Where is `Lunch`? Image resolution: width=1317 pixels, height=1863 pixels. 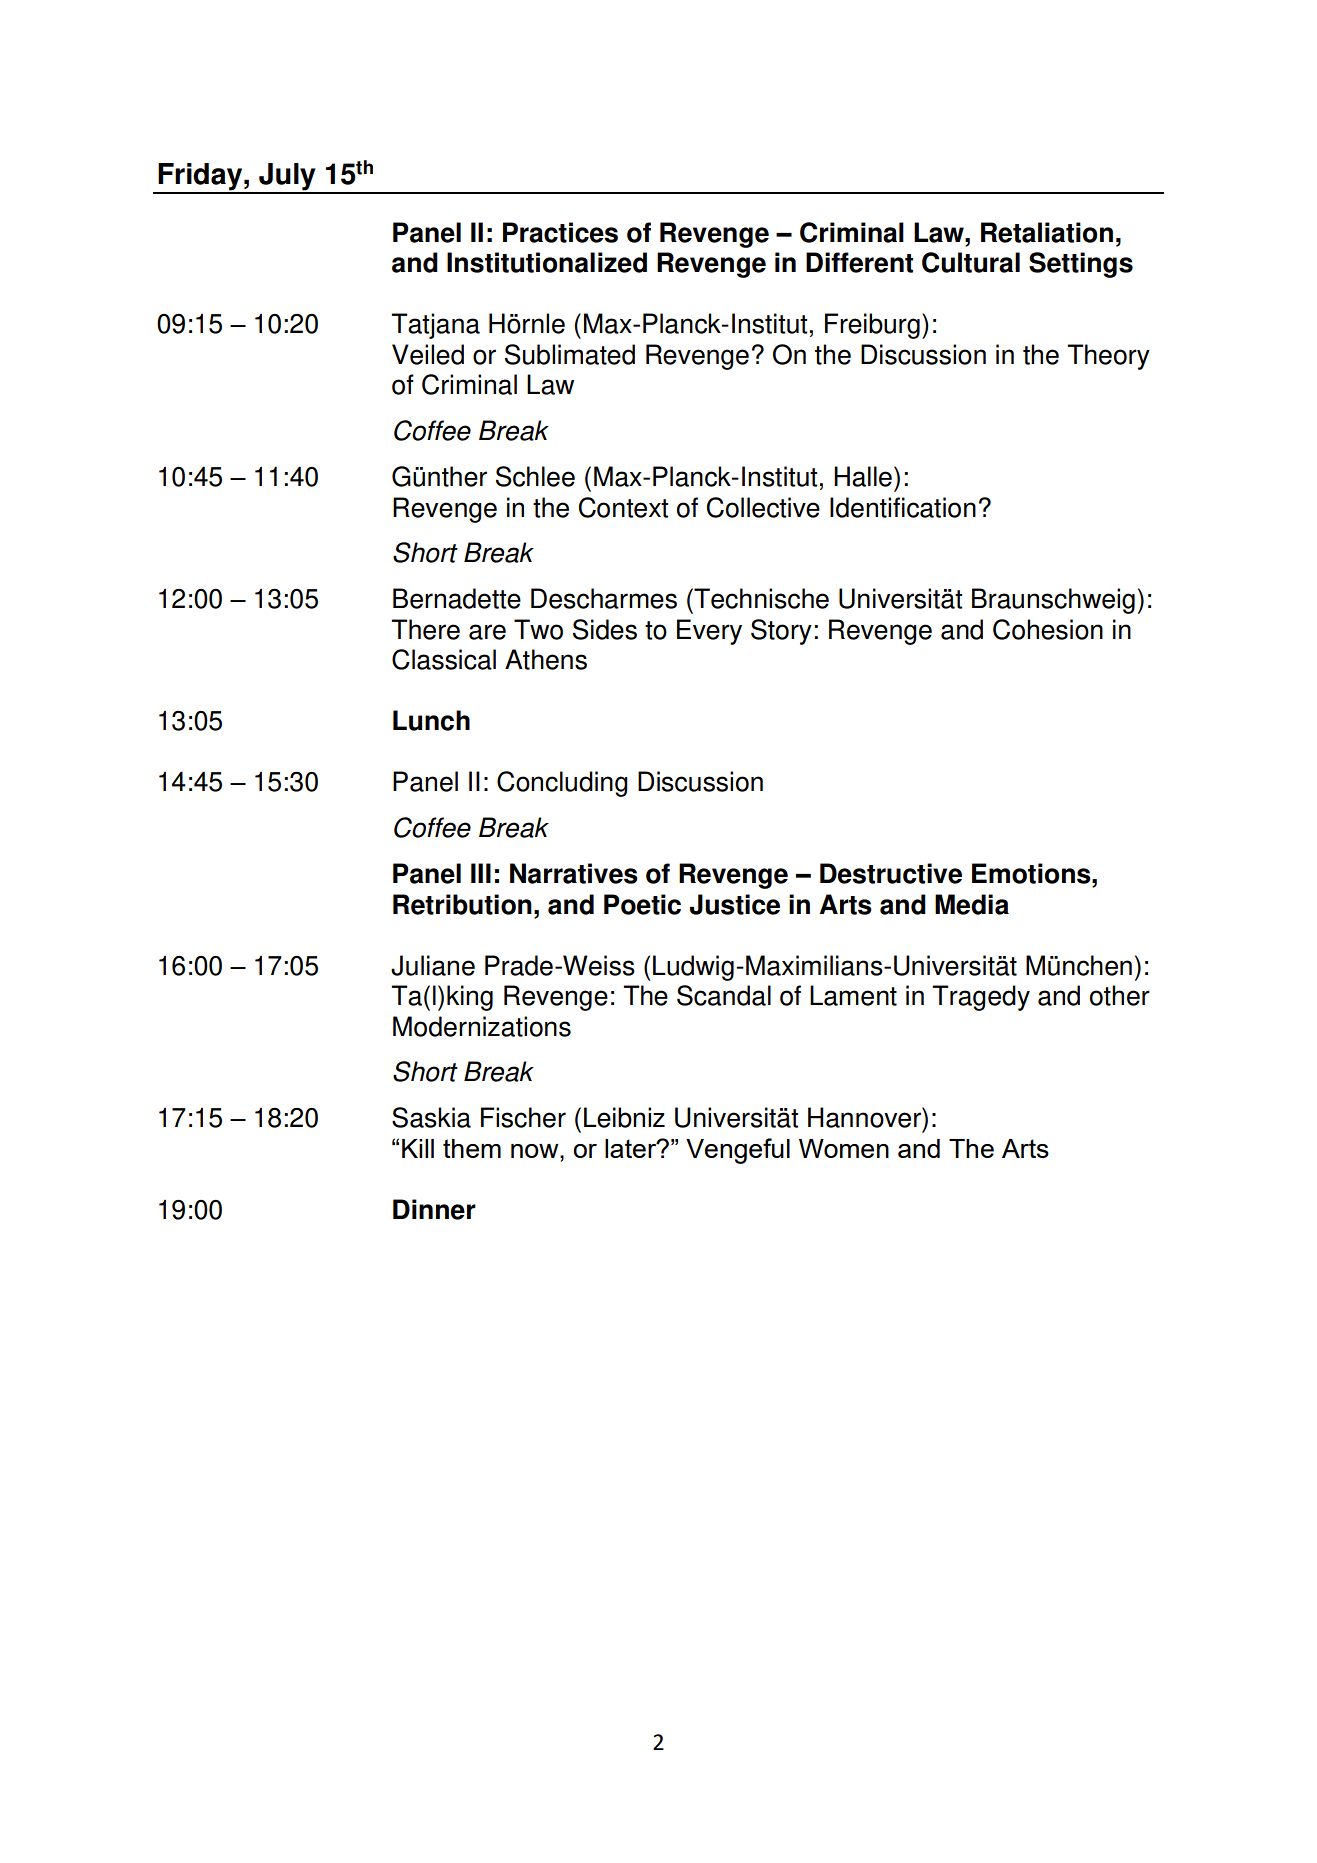 Lunch is located at coordinates (431, 720).
